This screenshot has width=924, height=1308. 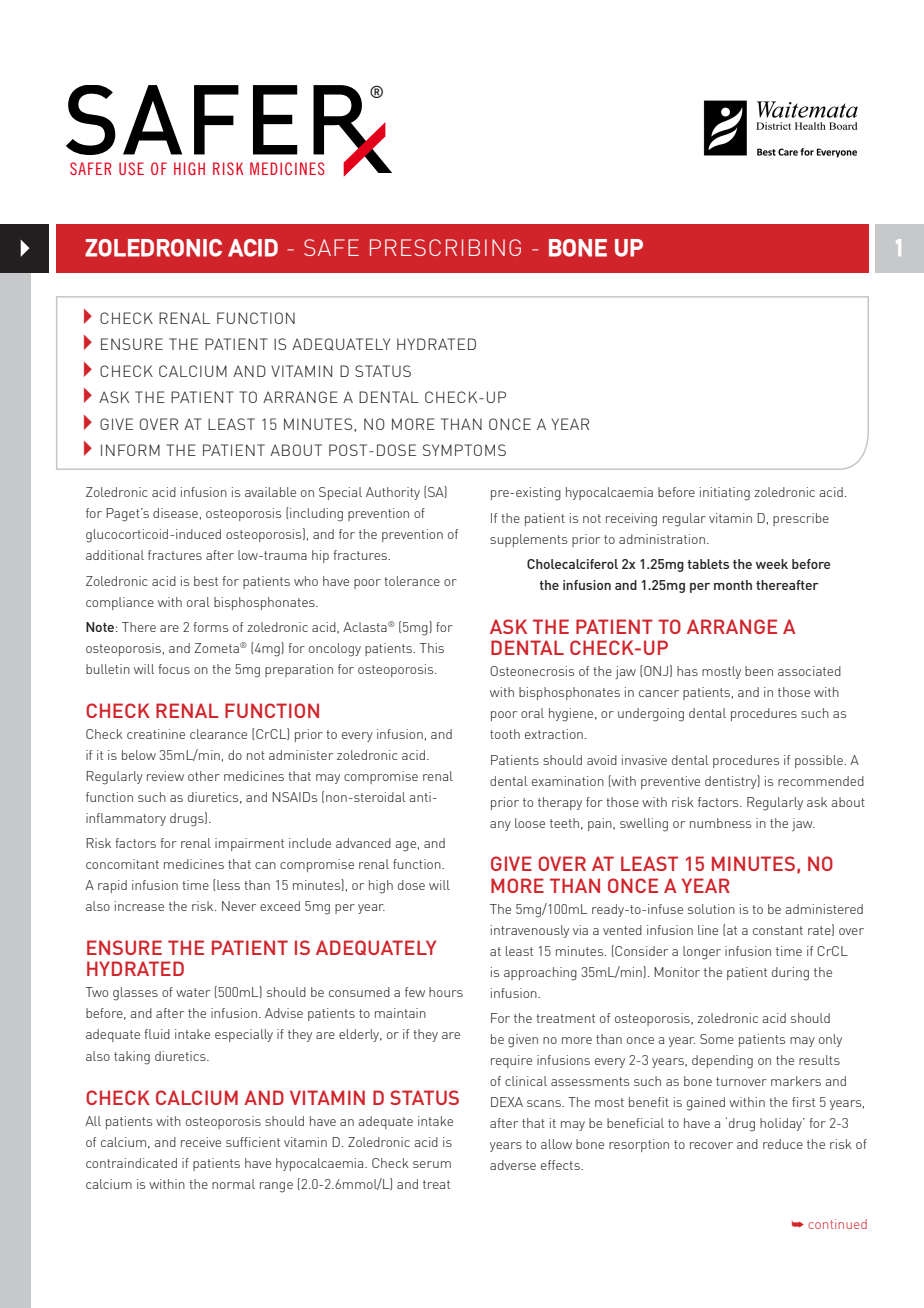 What do you see at coordinates (445, 247) in the screenshot?
I see `PRESCRIBING` at bounding box center [445, 247].
